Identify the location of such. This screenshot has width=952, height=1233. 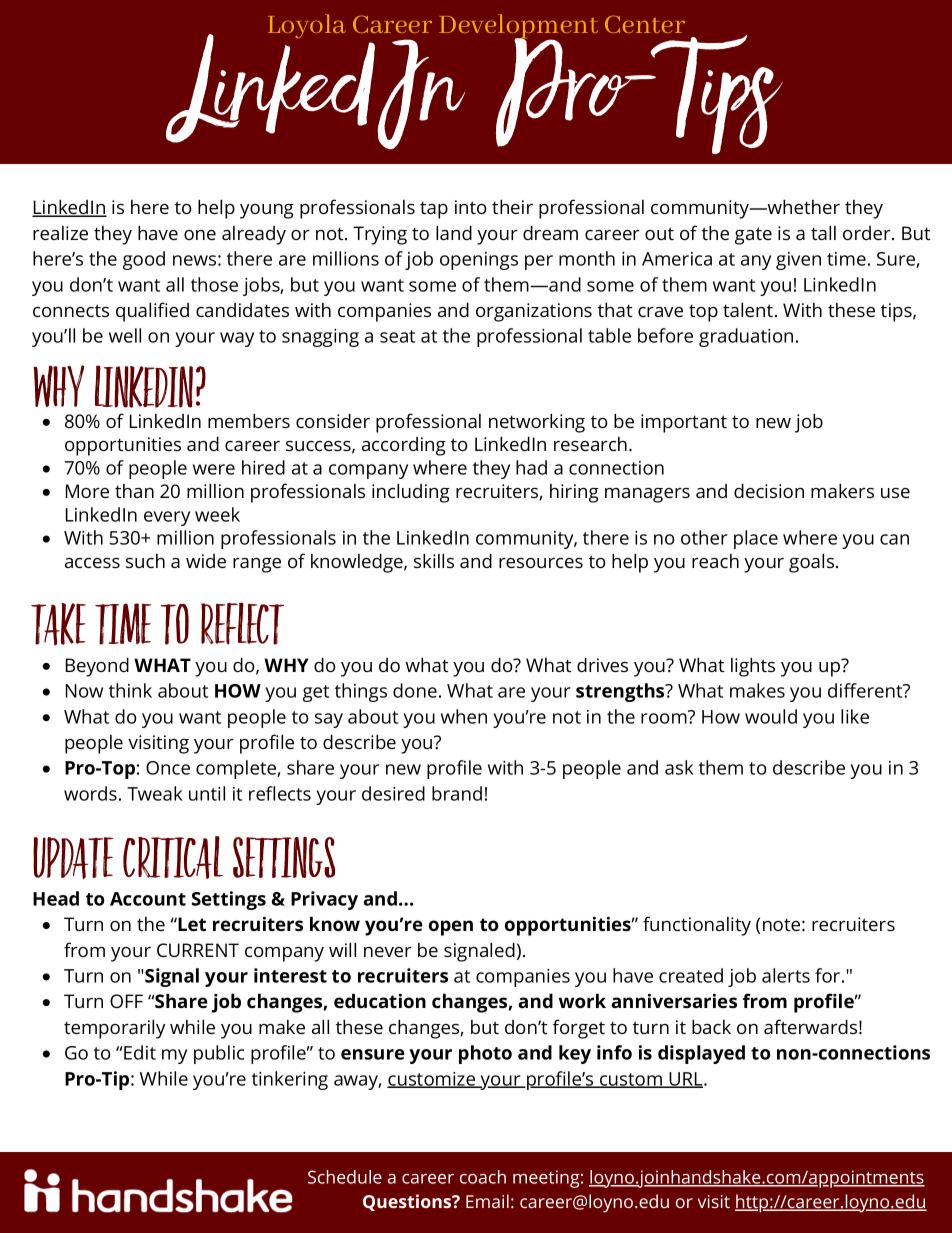
(145, 561).
